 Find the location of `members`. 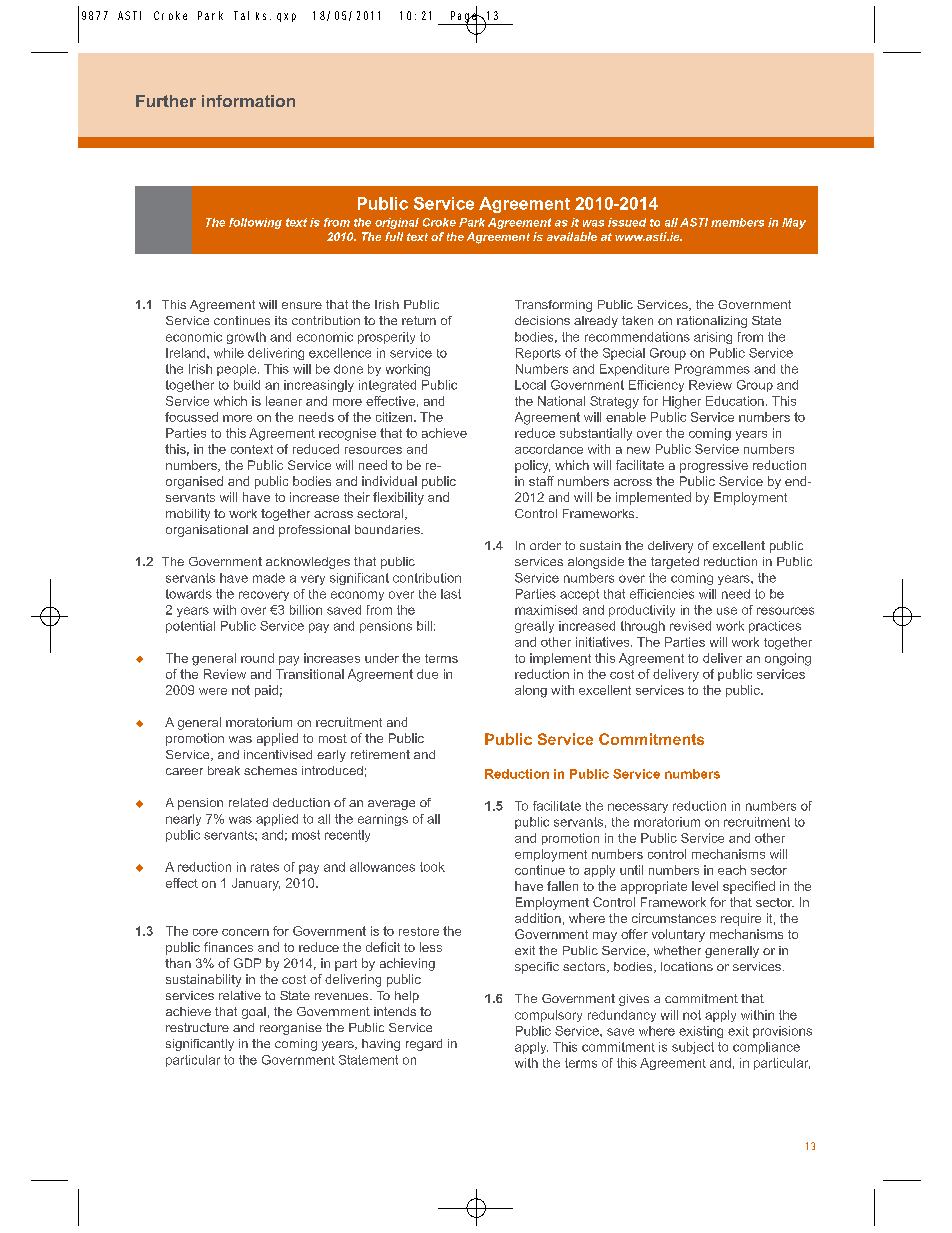

members is located at coordinates (737, 222).
